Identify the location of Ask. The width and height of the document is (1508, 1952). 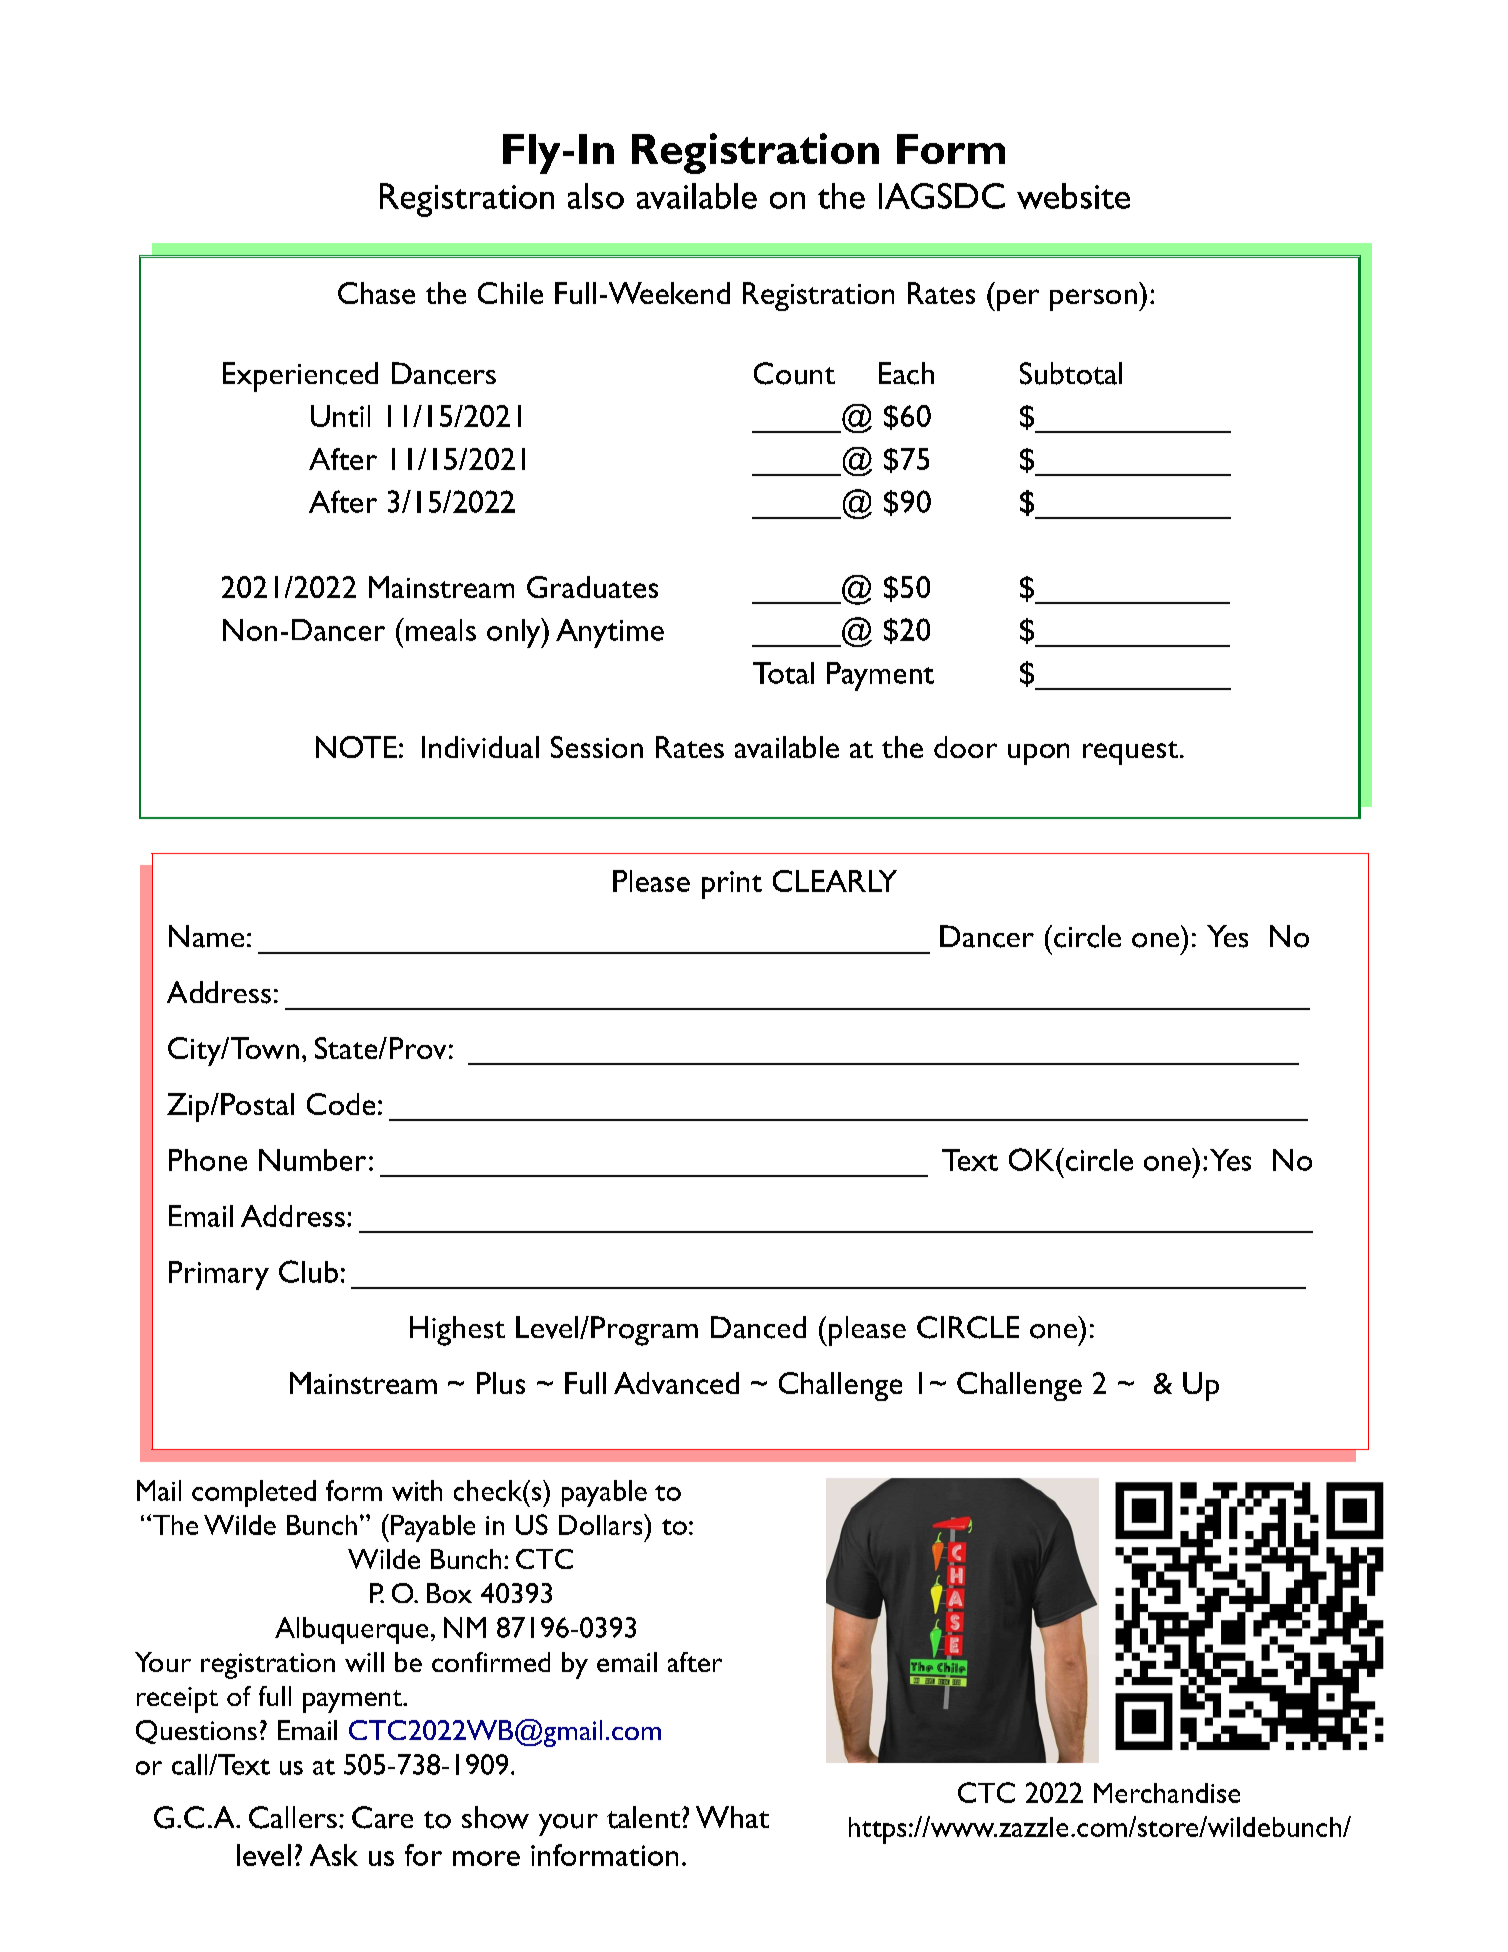
(334, 1855).
